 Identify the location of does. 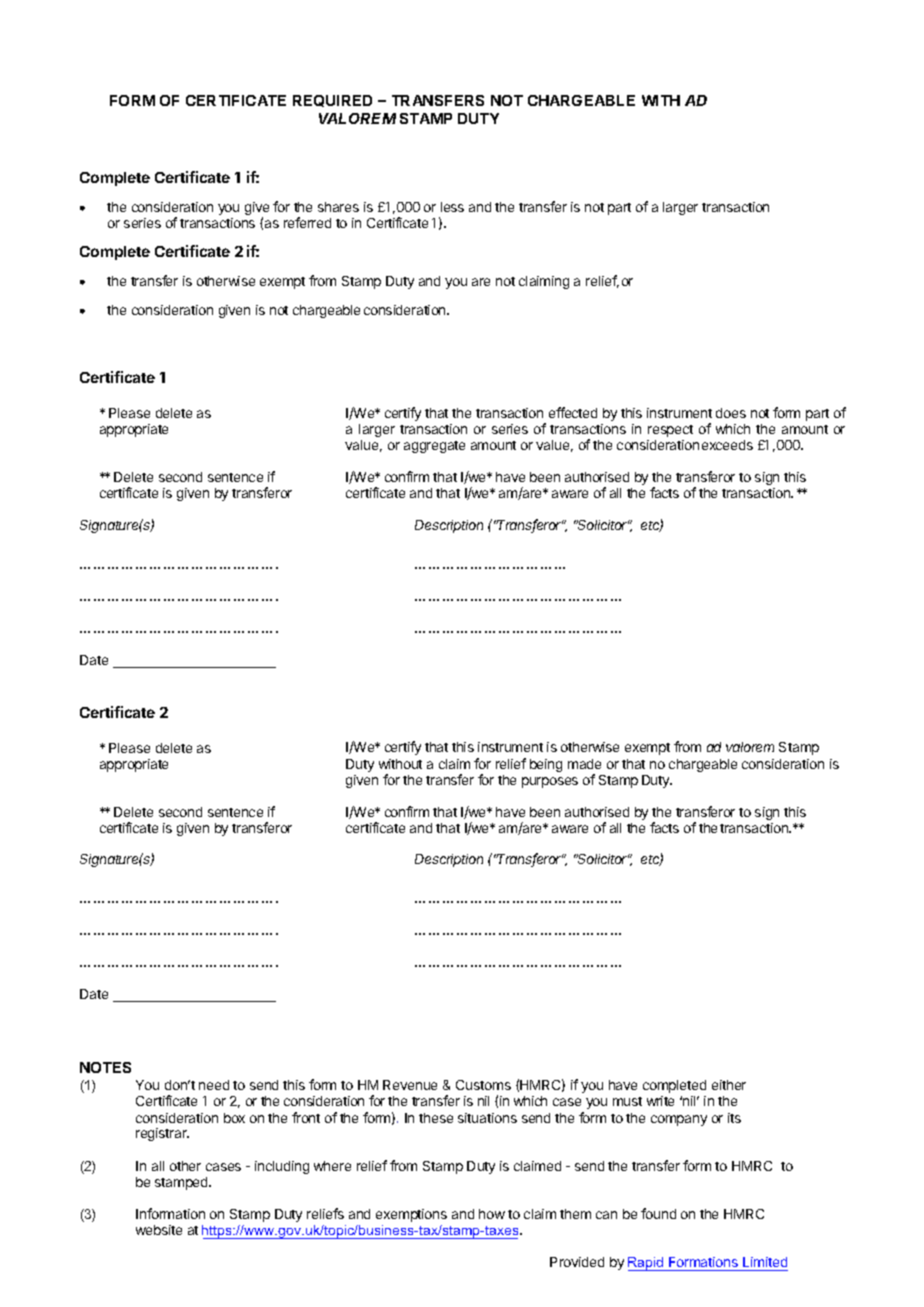
(731, 413).
